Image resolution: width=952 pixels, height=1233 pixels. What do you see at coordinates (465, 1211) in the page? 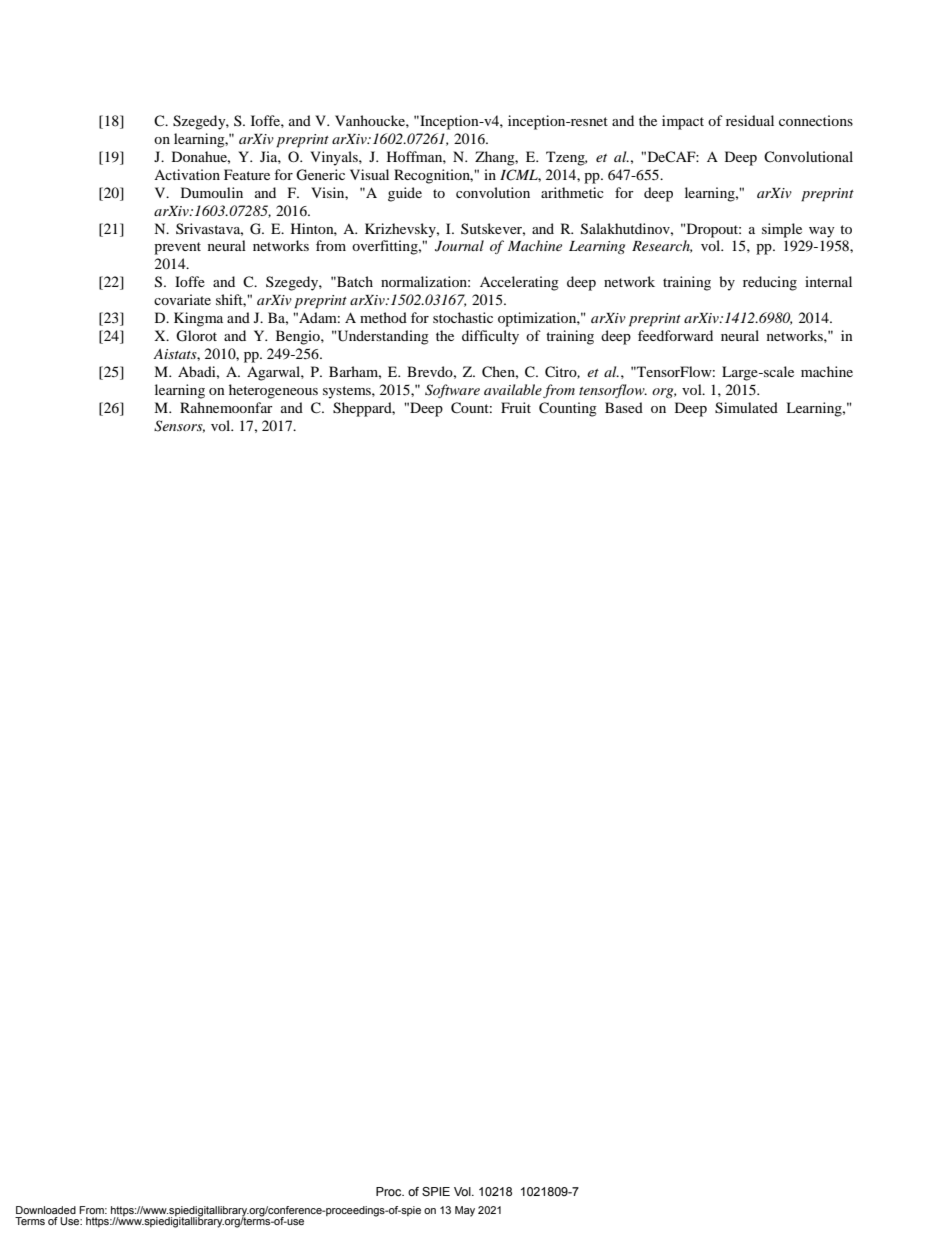
I see `May` at bounding box center [465, 1211].
